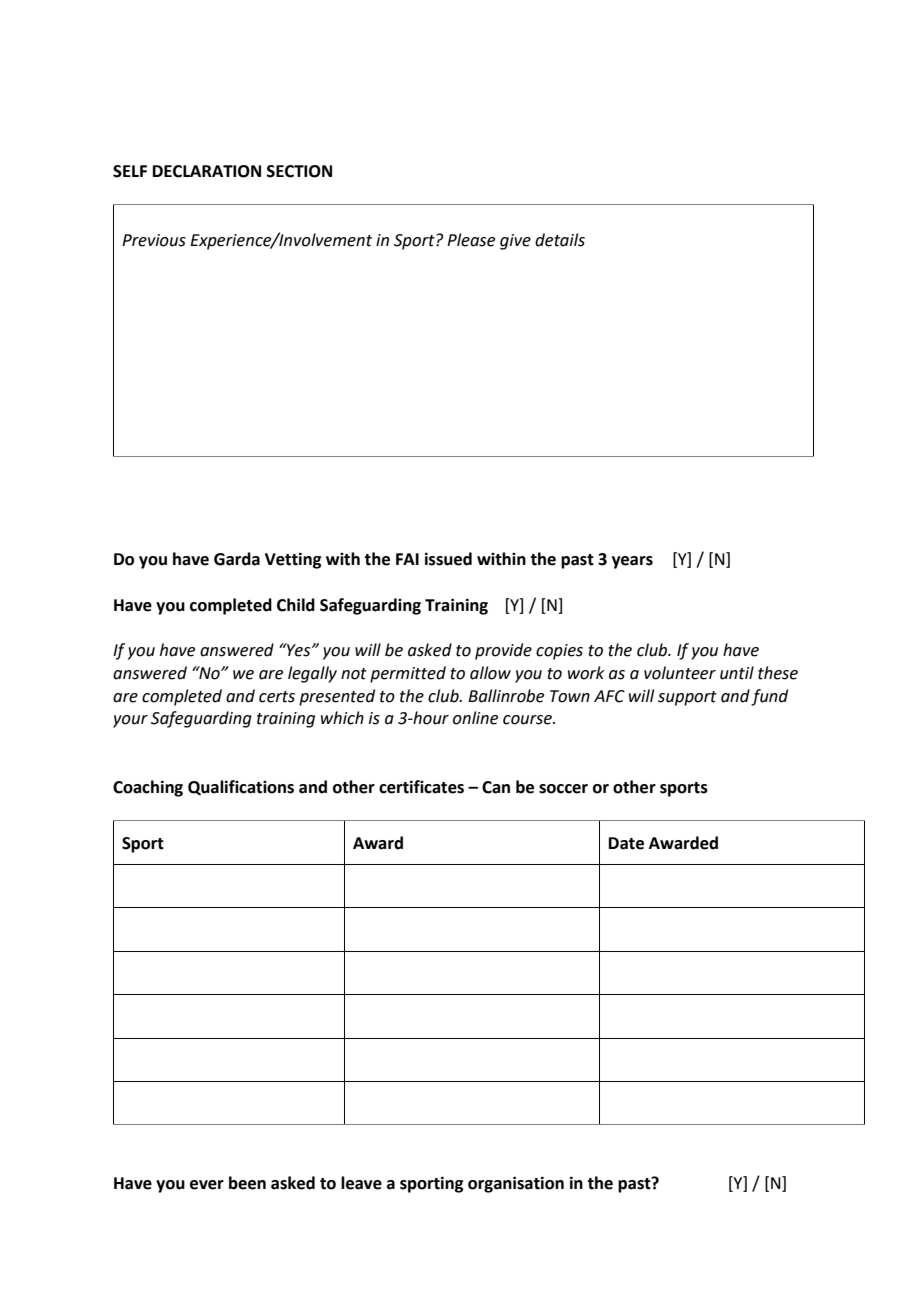  What do you see at coordinates (241, 787) in the screenshot?
I see `Qualifications` at bounding box center [241, 787].
